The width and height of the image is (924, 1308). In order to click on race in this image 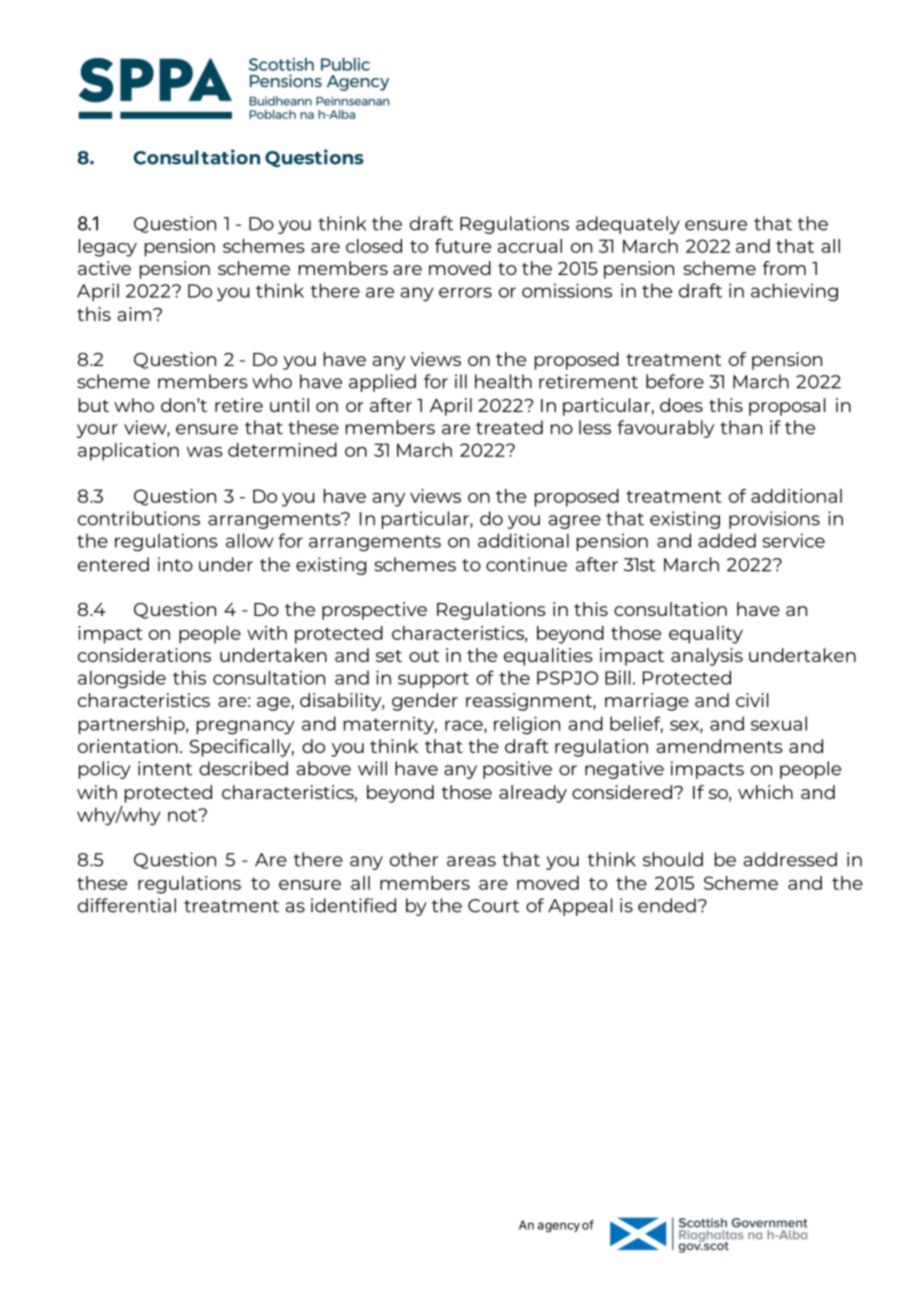, I will do `click(465, 726)`.
